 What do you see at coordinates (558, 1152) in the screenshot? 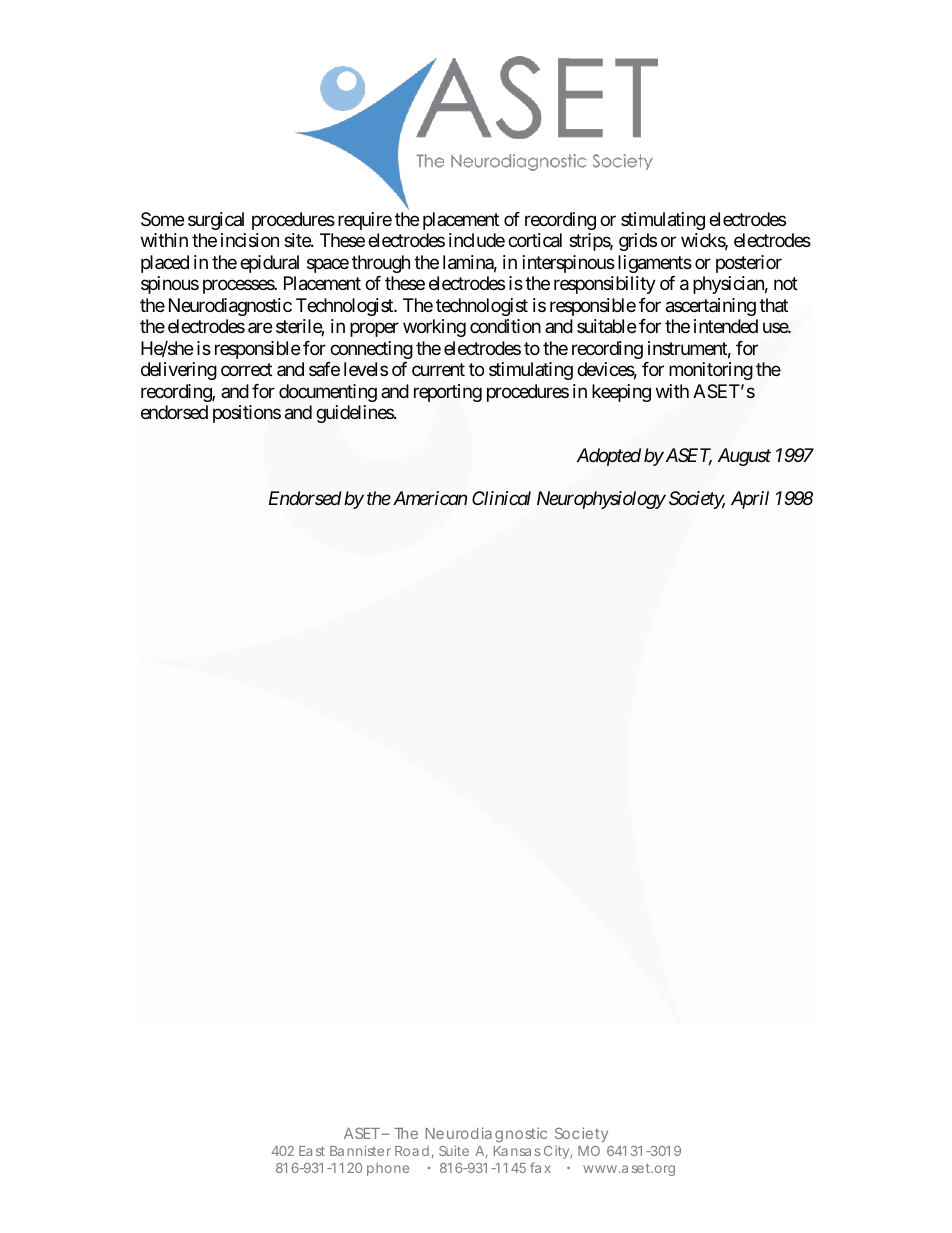
I see `City` at bounding box center [558, 1152].
